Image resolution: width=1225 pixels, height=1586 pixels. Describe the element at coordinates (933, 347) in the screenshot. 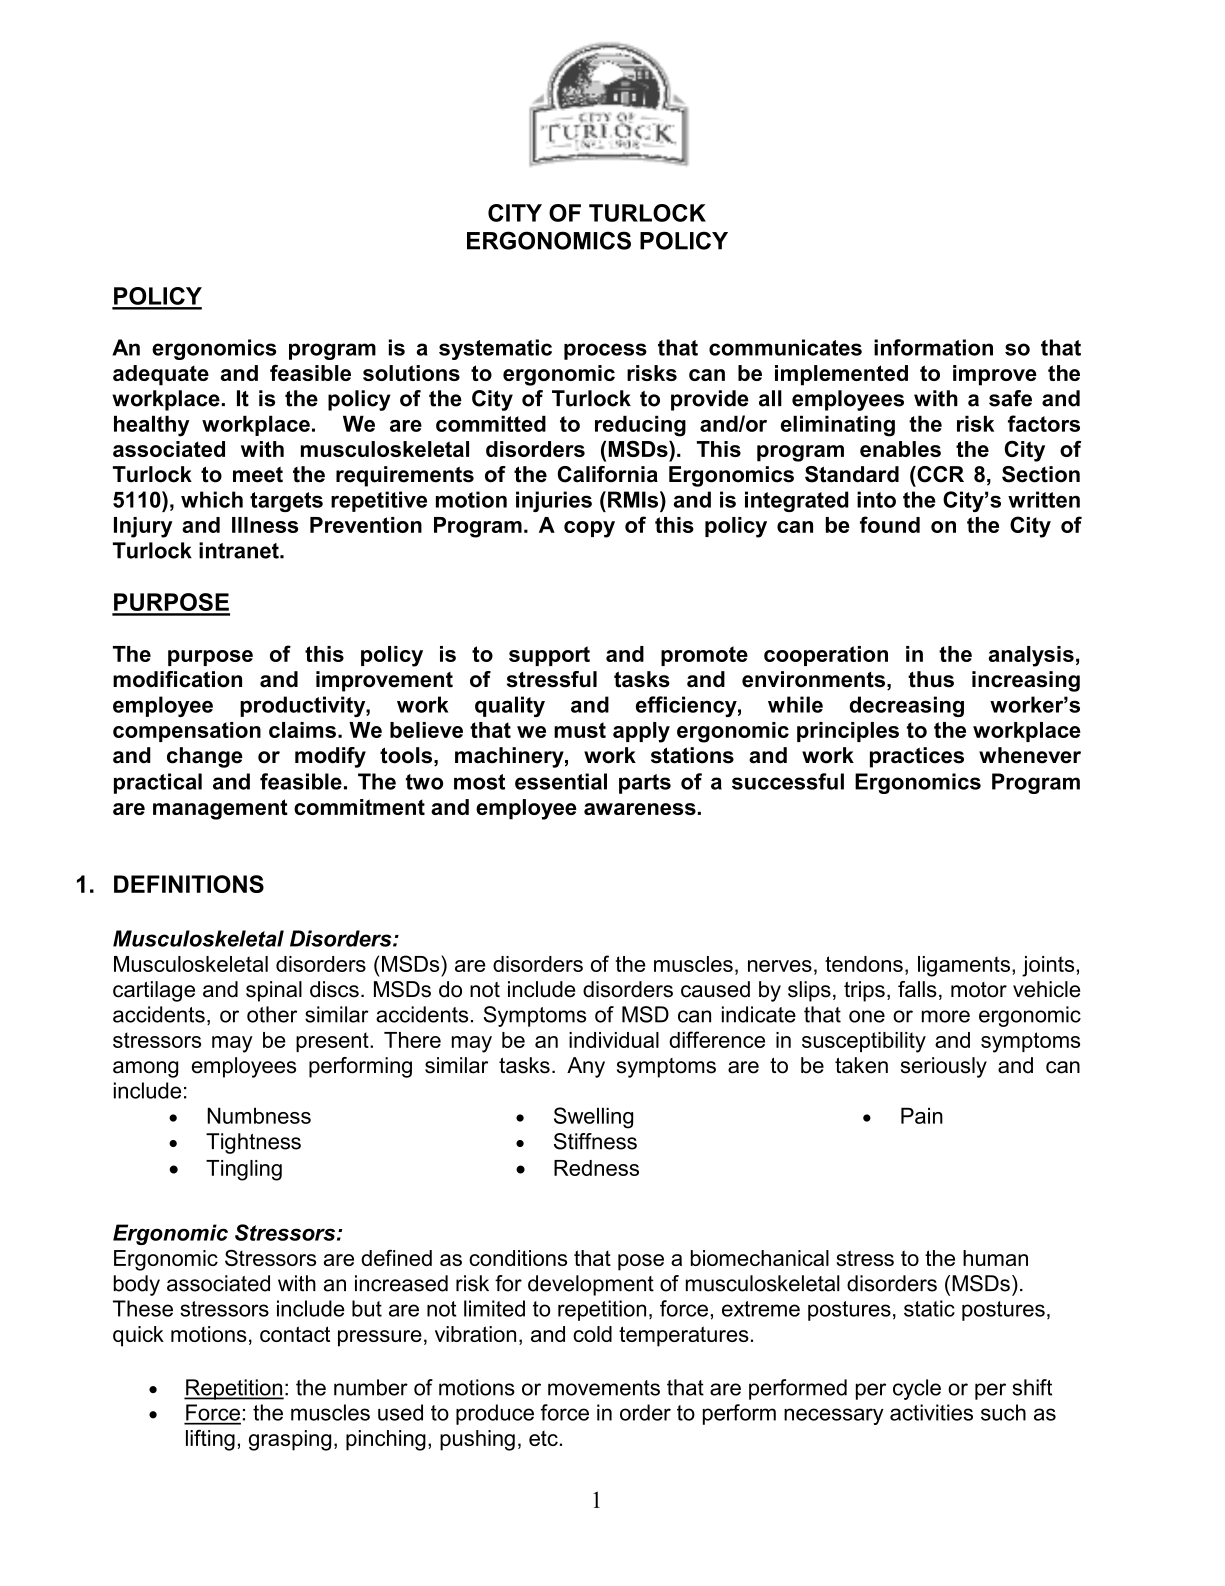

I see `information` at that location.
